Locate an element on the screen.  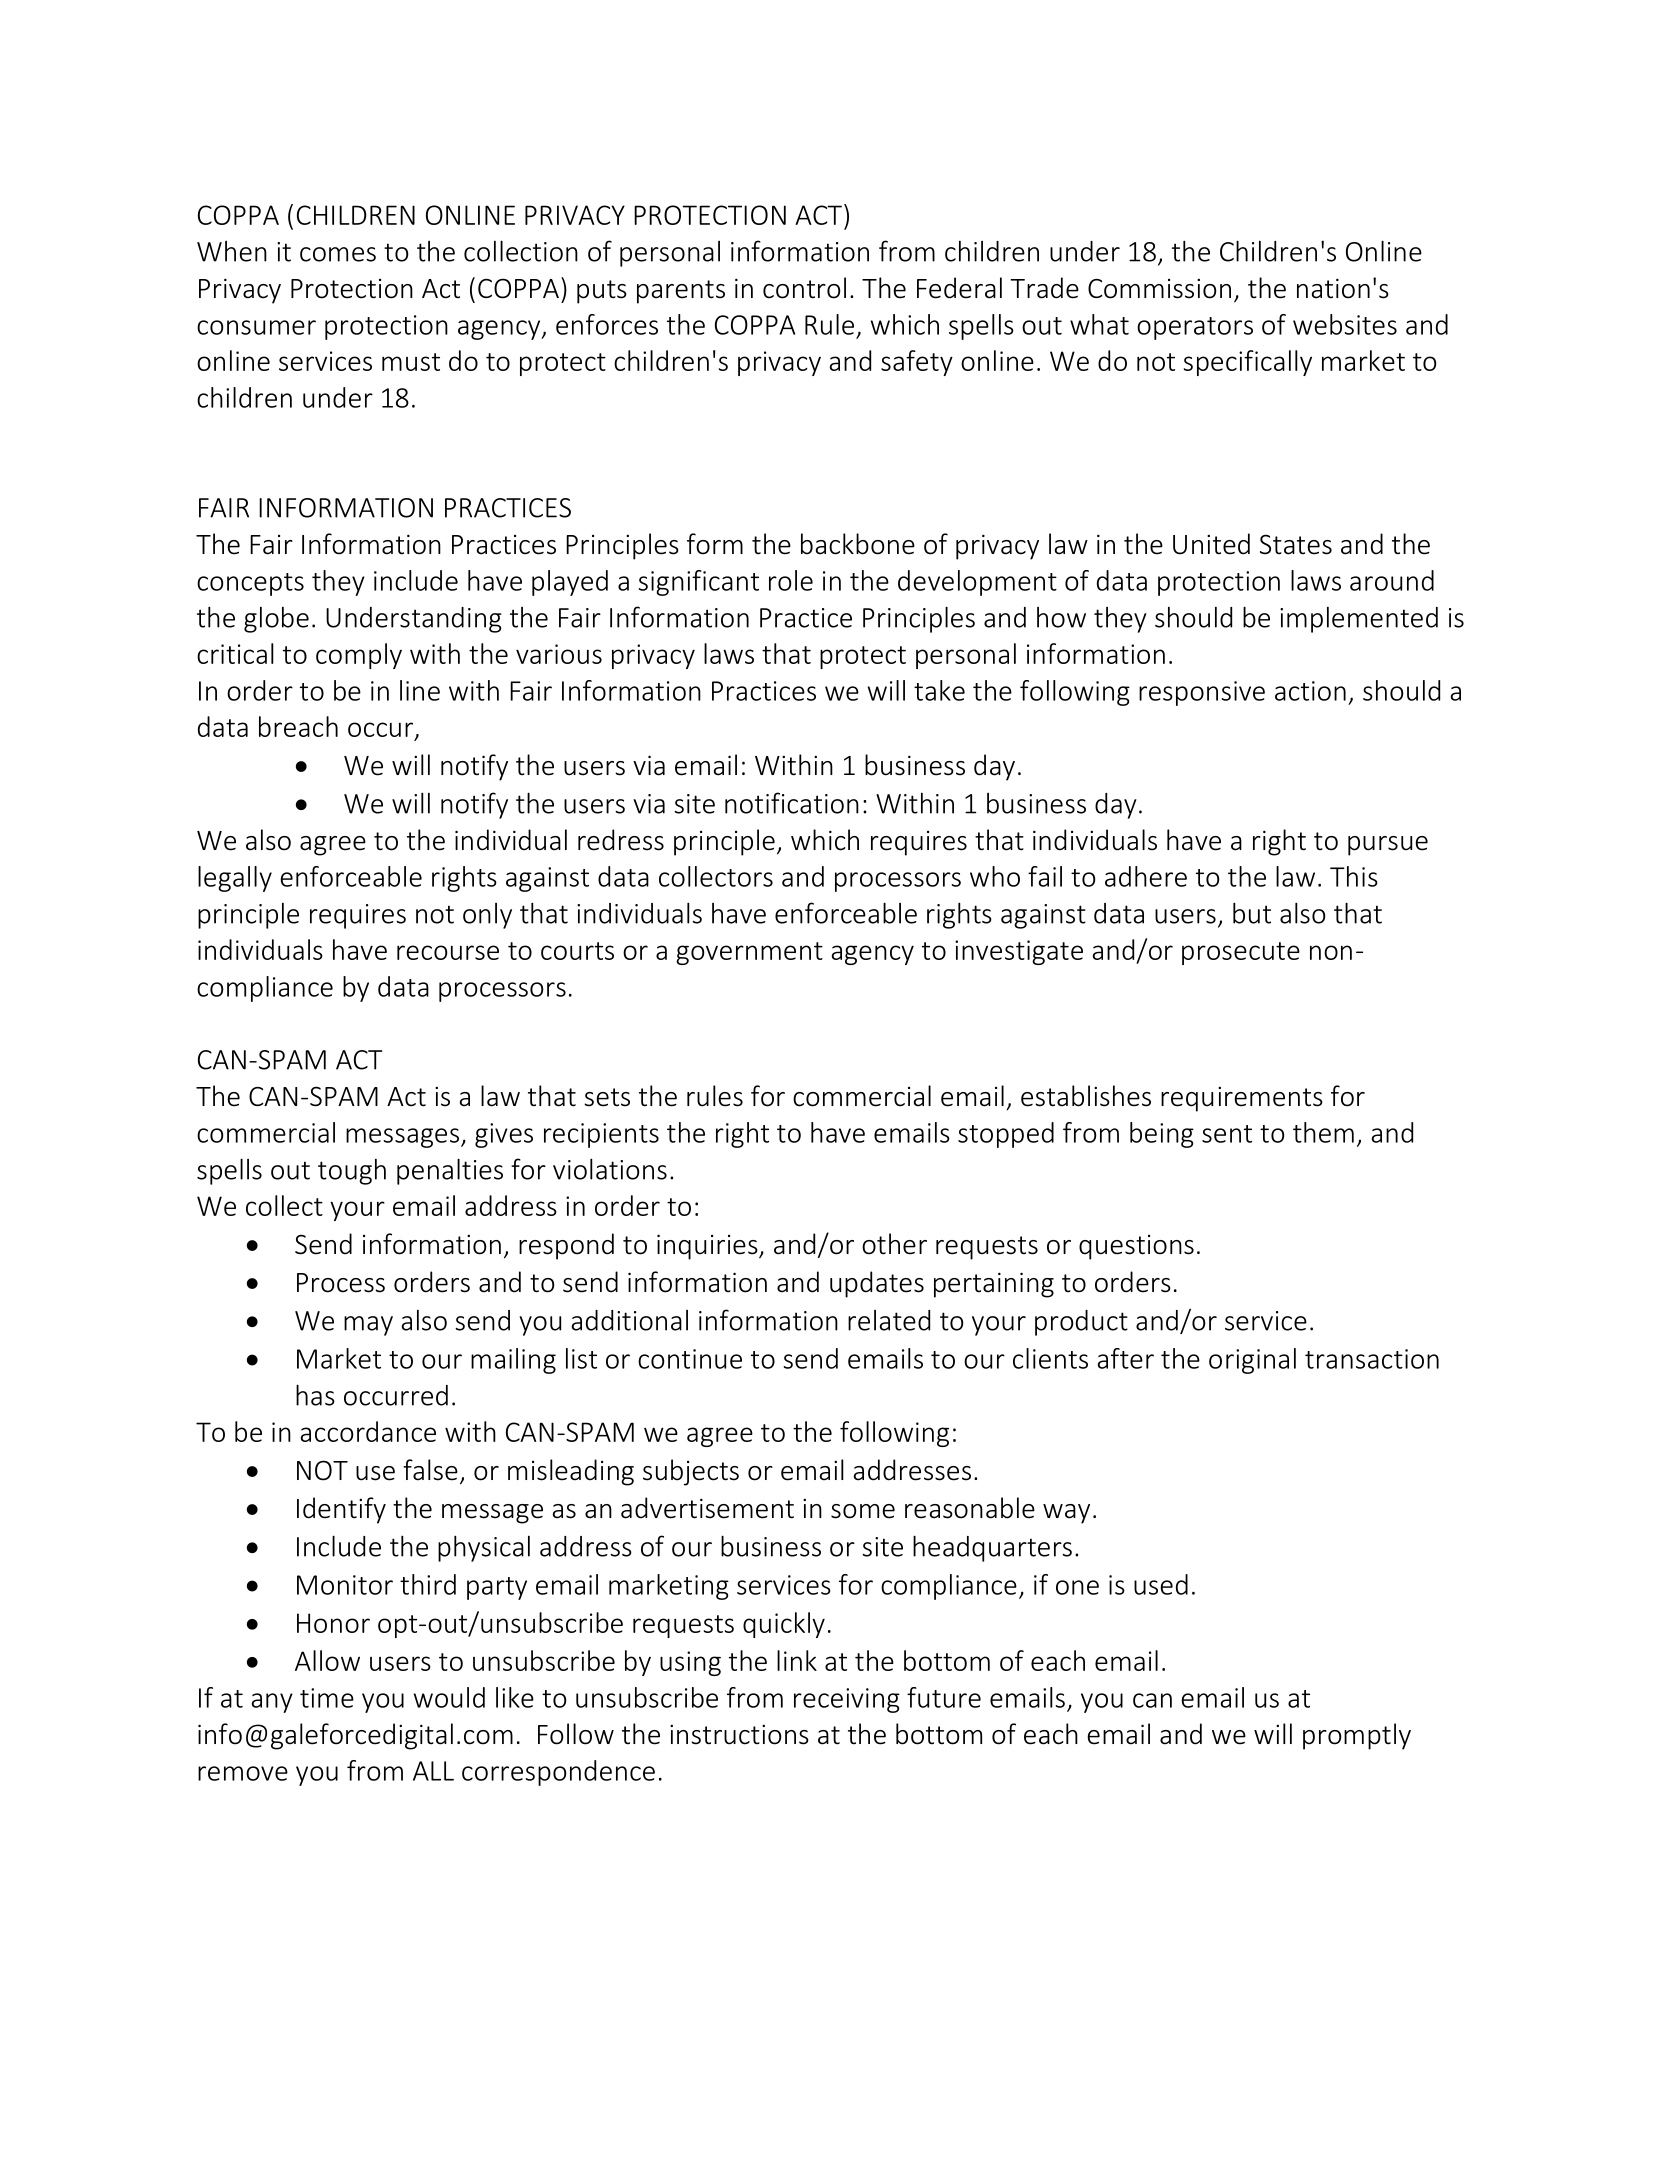
recourse is located at coordinates (448, 952).
